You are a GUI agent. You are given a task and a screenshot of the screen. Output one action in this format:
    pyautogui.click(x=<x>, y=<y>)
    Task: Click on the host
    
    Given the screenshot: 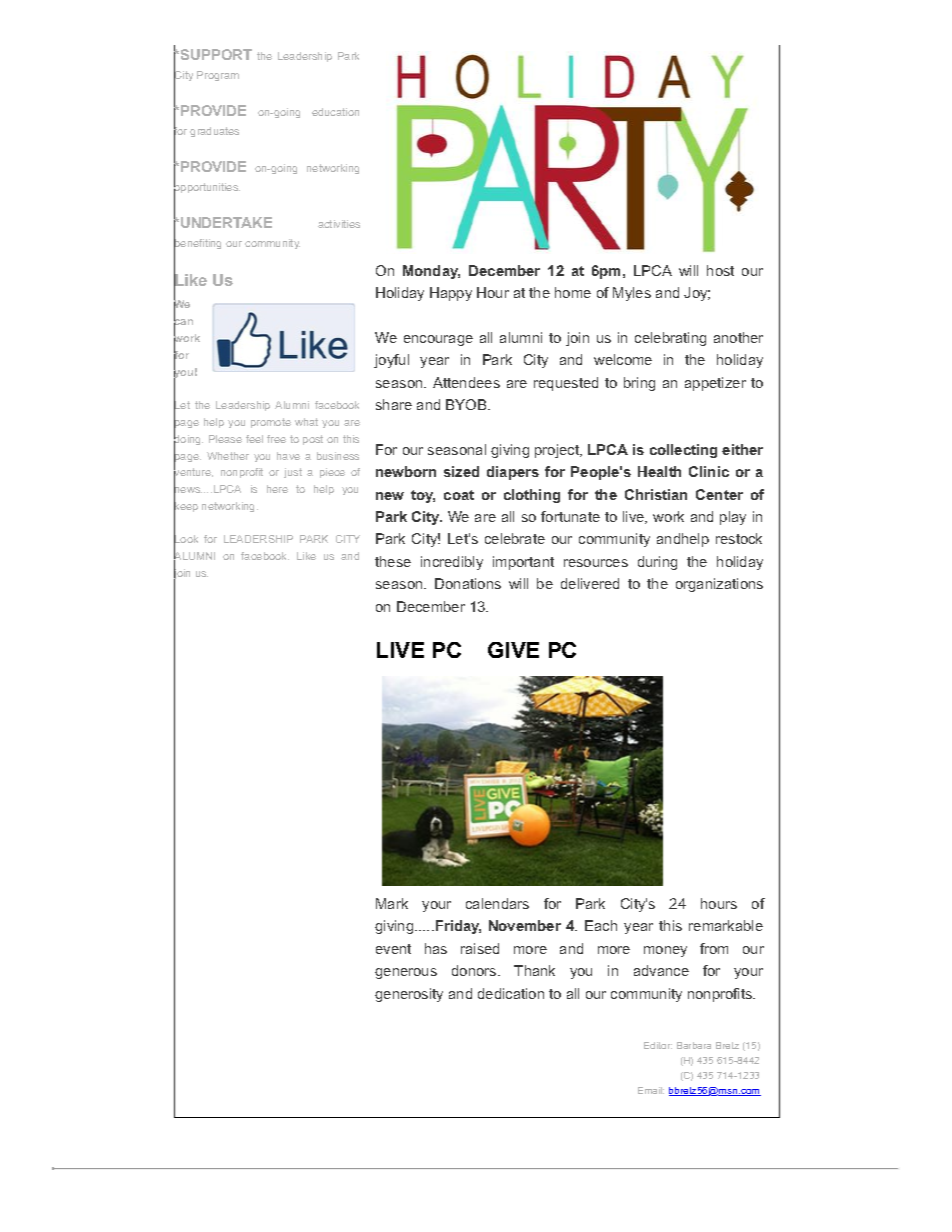 What is the action you would take?
    pyautogui.click(x=720, y=270)
